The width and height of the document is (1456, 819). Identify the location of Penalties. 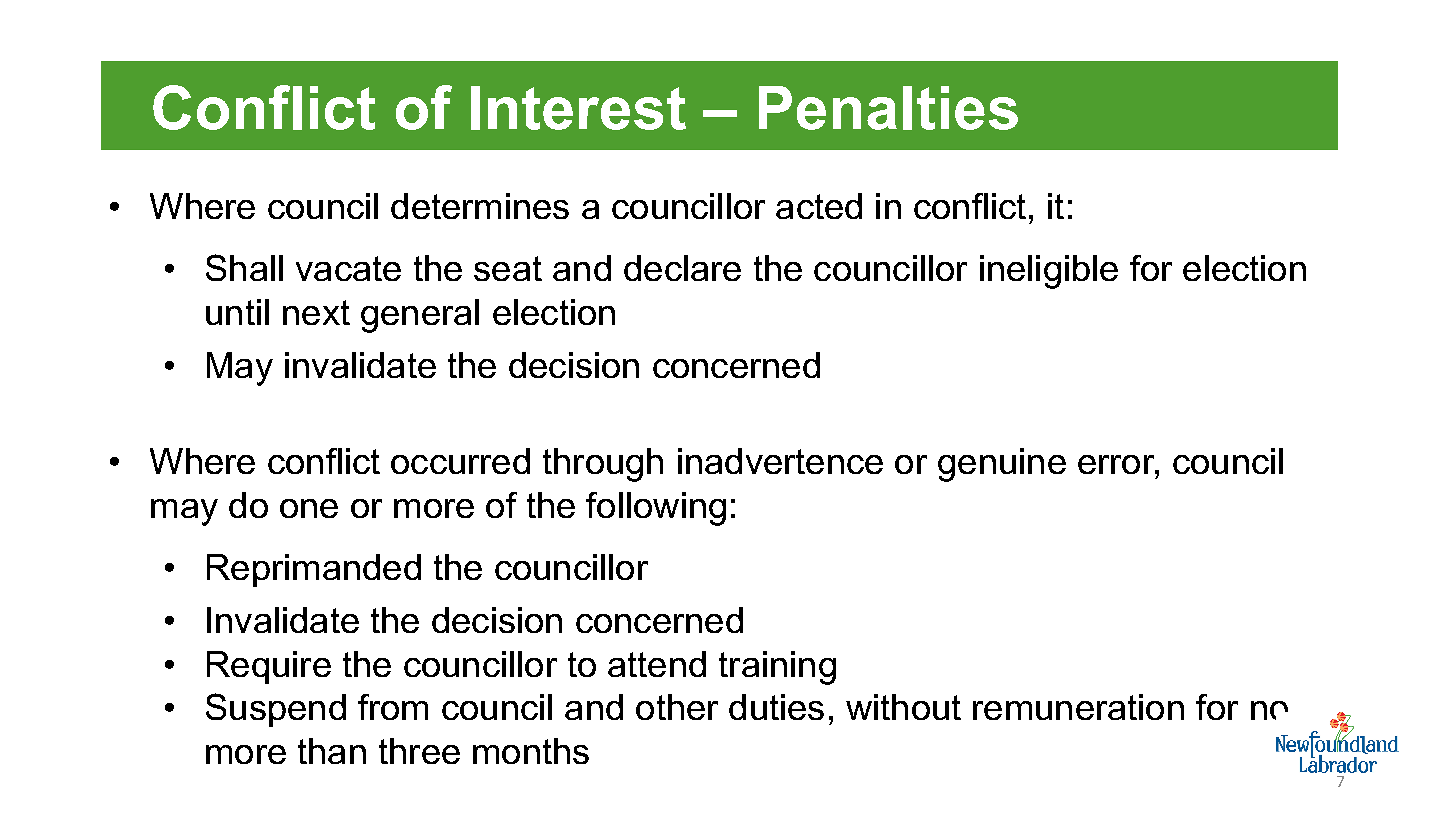
(888, 108).
